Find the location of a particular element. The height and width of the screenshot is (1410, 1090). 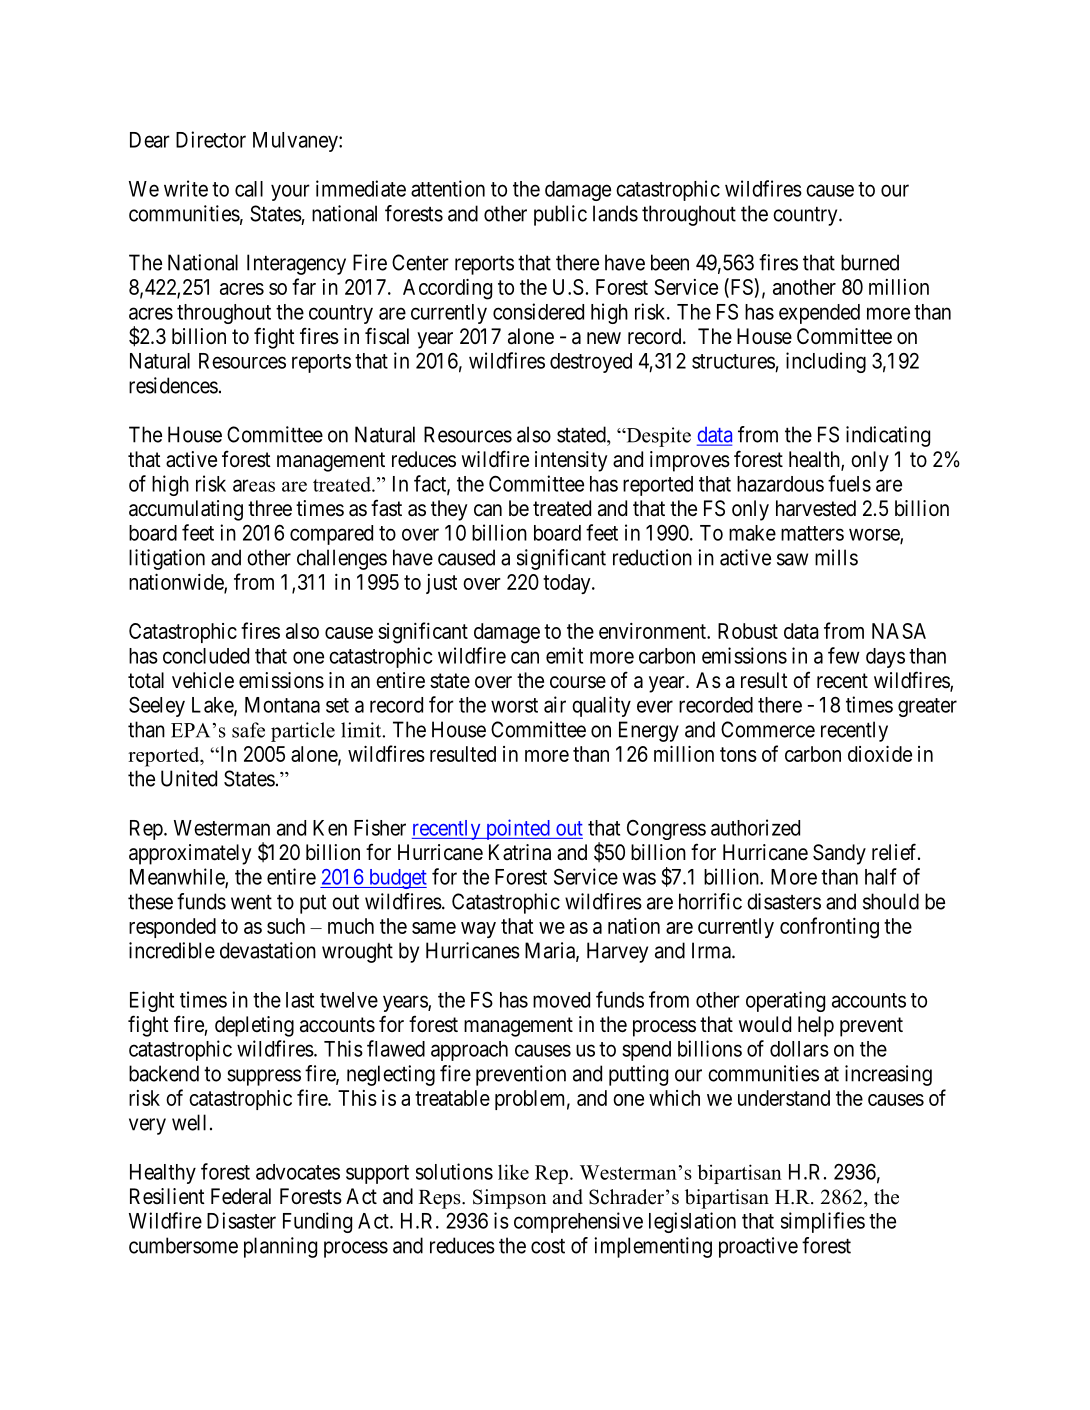

burned is located at coordinates (870, 262).
